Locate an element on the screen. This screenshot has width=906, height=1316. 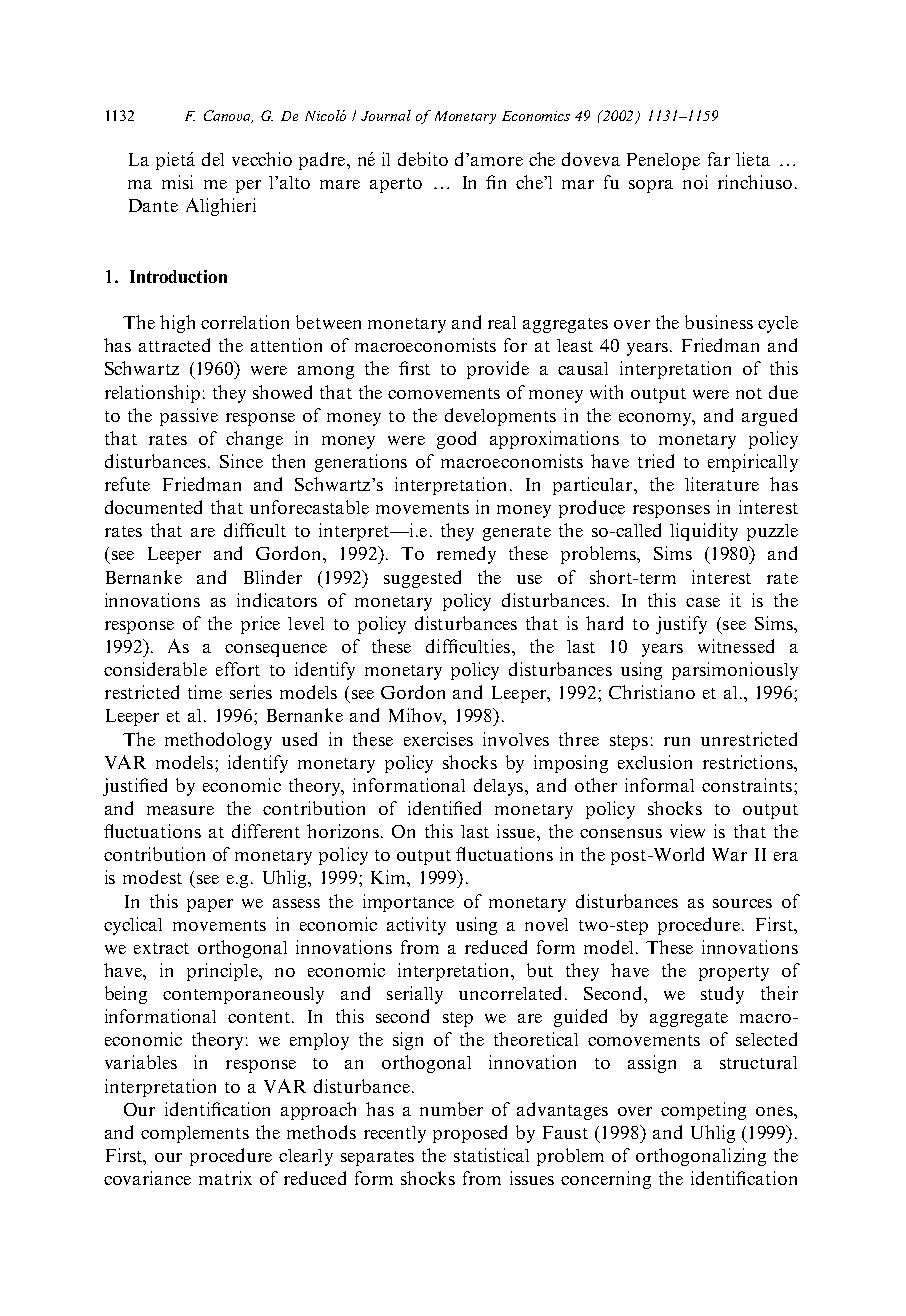
effort is located at coordinates (238, 669).
